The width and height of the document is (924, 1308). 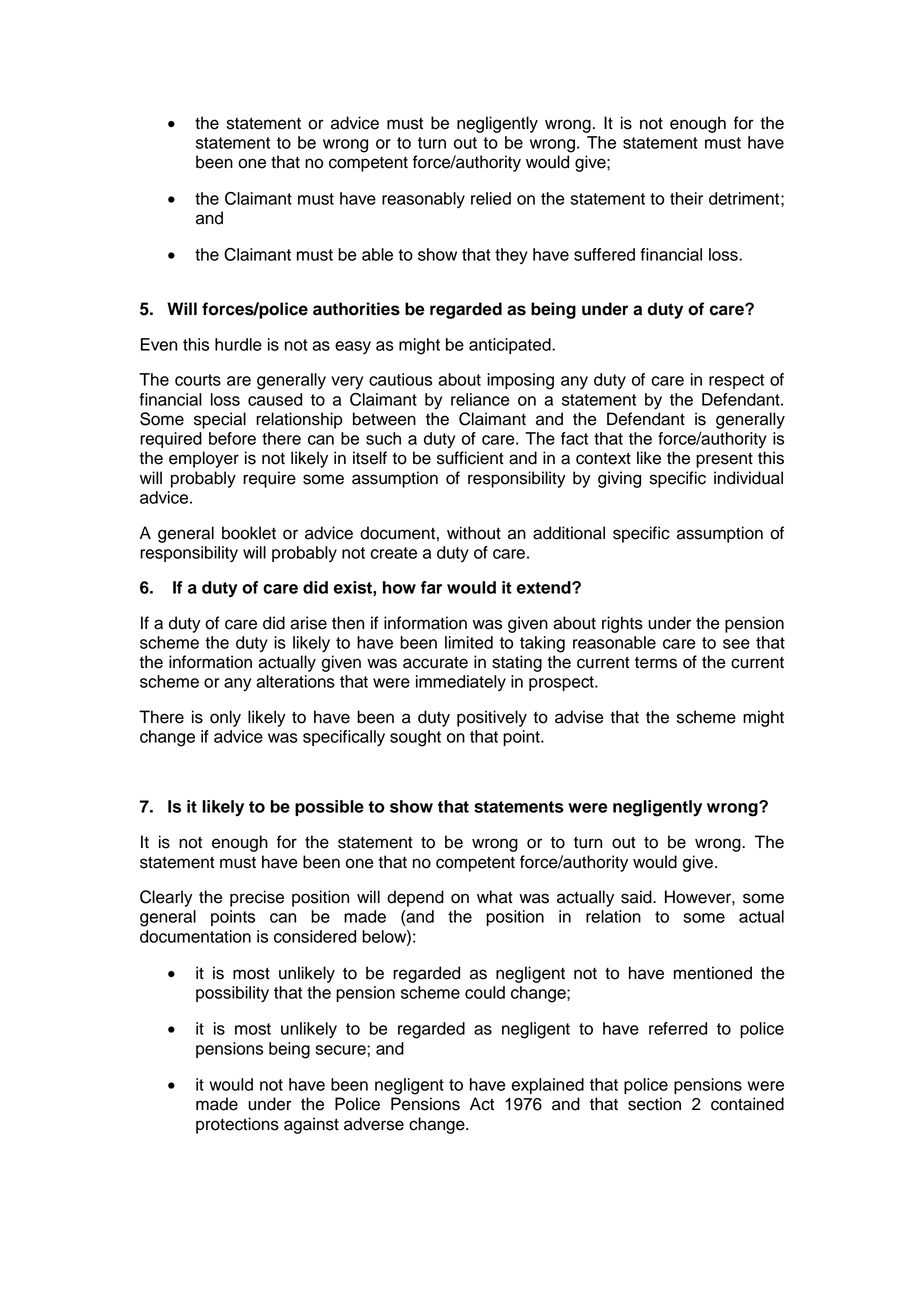 What do you see at coordinates (374, 1124) in the document?
I see `adverse` at bounding box center [374, 1124].
